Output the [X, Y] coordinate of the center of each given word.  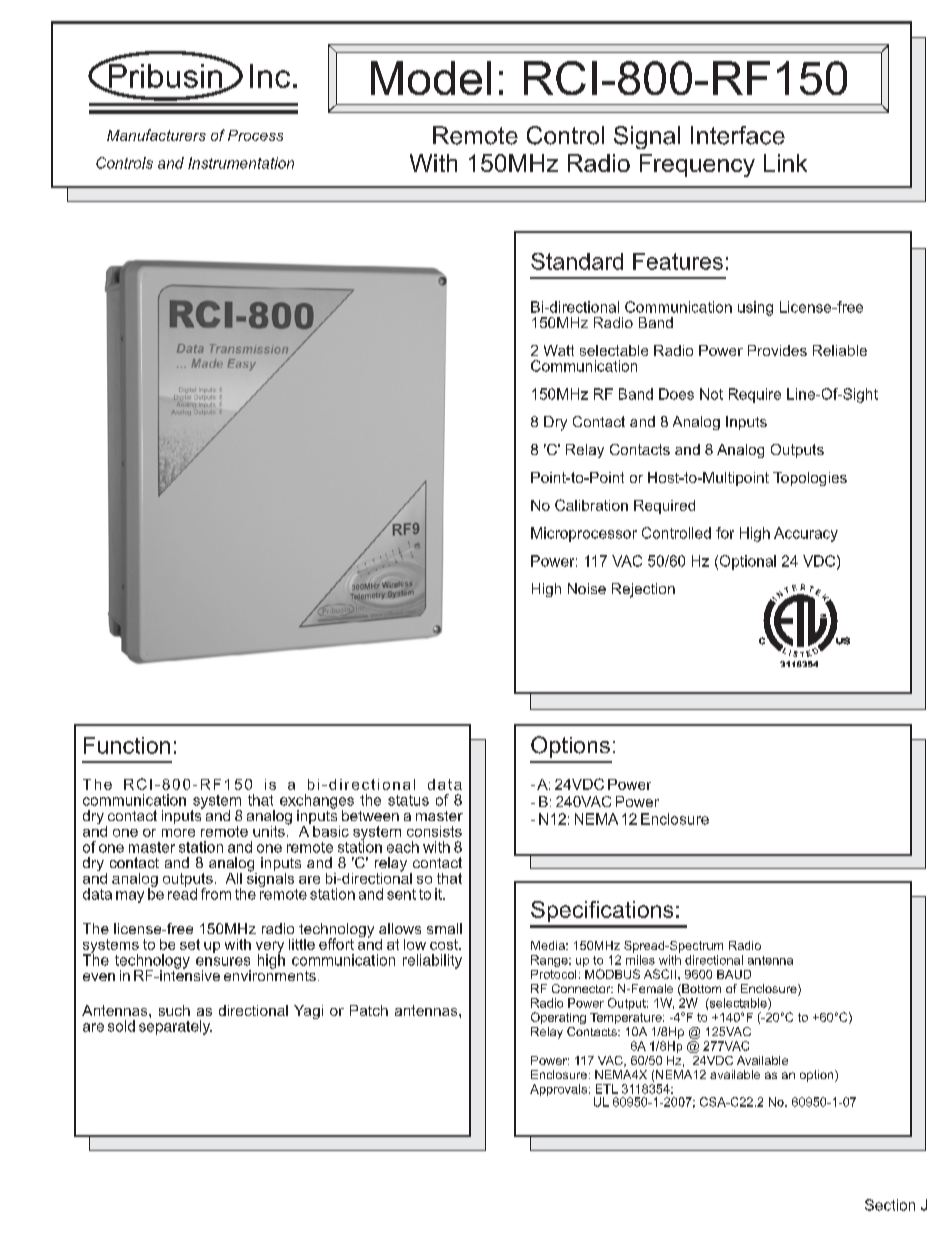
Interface [738, 135]
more [178, 833]
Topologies [810, 479]
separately [175, 1027]
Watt [559, 350]
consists [434, 831]
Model [431, 78]
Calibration [591, 505]
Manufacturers [156, 135]
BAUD [734, 974]
